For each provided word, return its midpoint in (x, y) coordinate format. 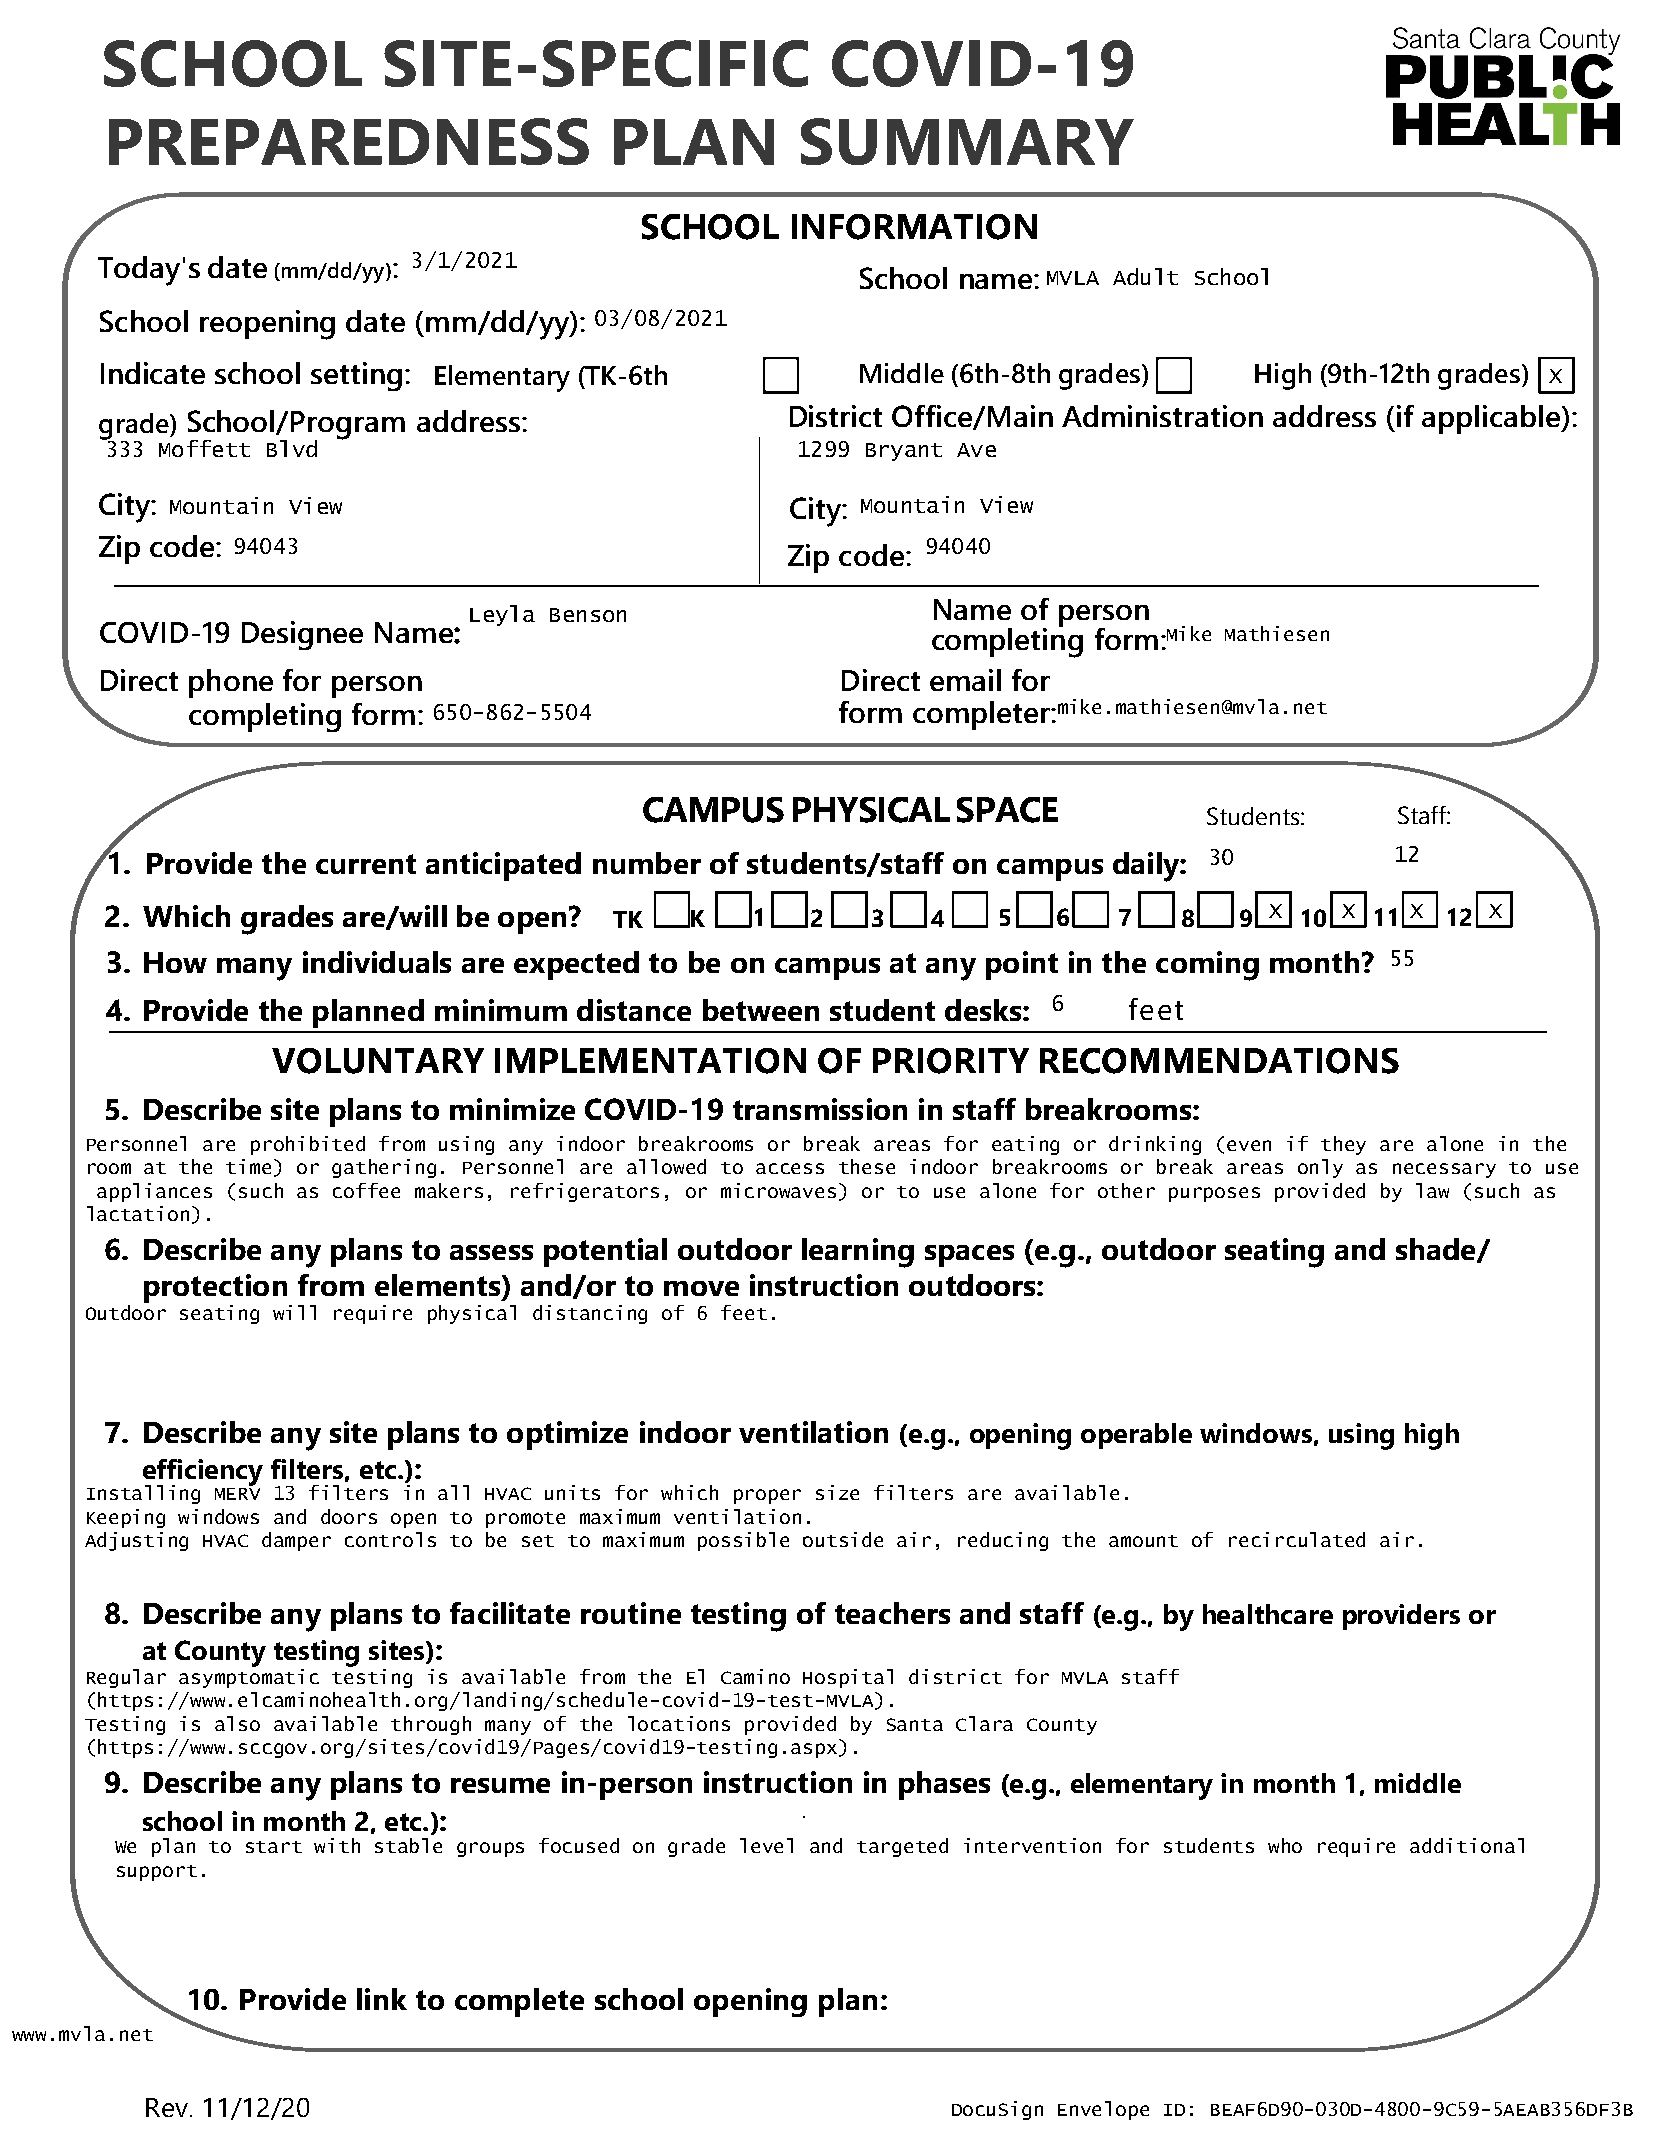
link (382, 1999)
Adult (1145, 276)
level (766, 1845)
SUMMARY (967, 141)
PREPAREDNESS (349, 141)
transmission (820, 1109)
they (1343, 1145)
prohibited (308, 1145)
